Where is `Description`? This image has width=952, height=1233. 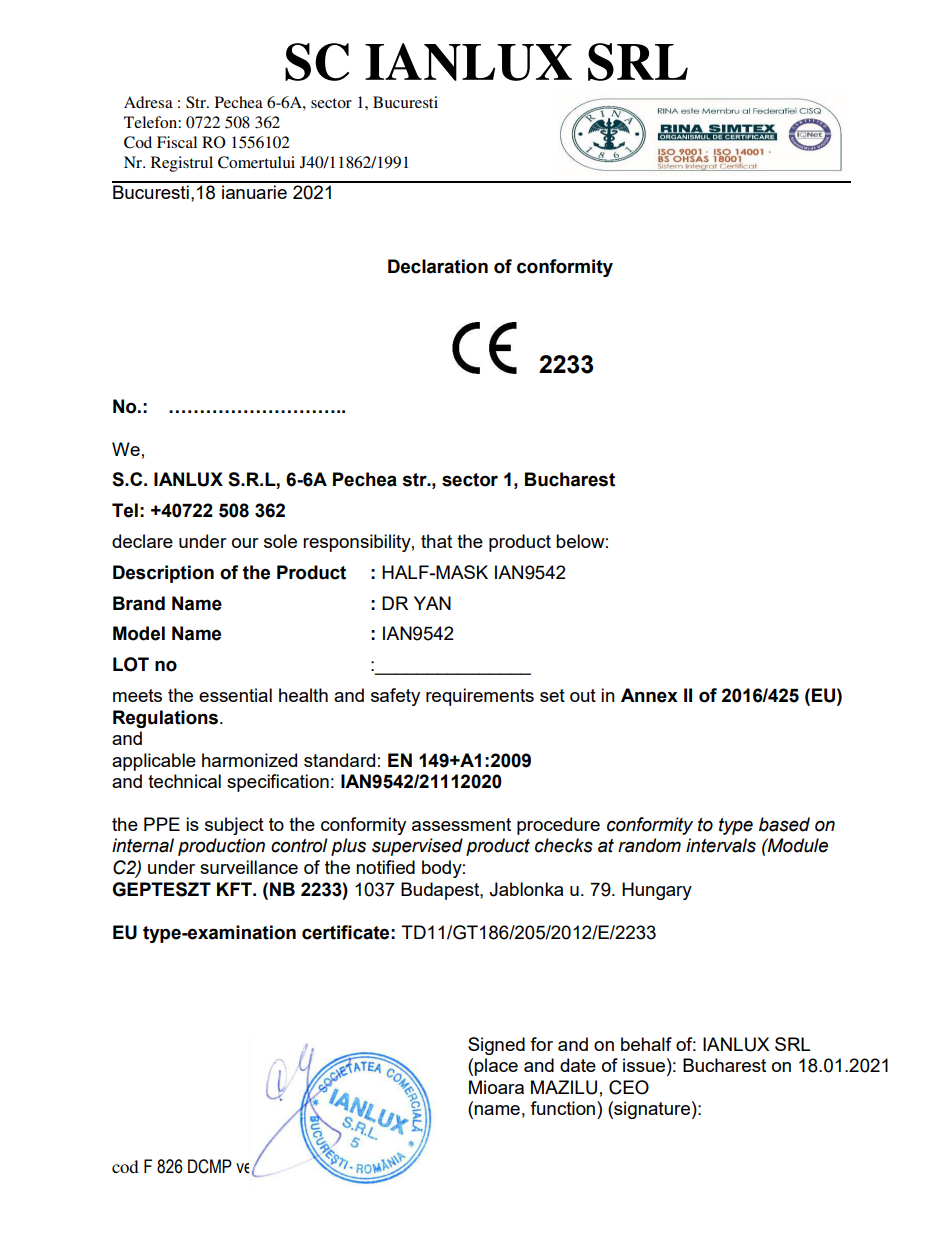
Description is located at coordinates (163, 574).
